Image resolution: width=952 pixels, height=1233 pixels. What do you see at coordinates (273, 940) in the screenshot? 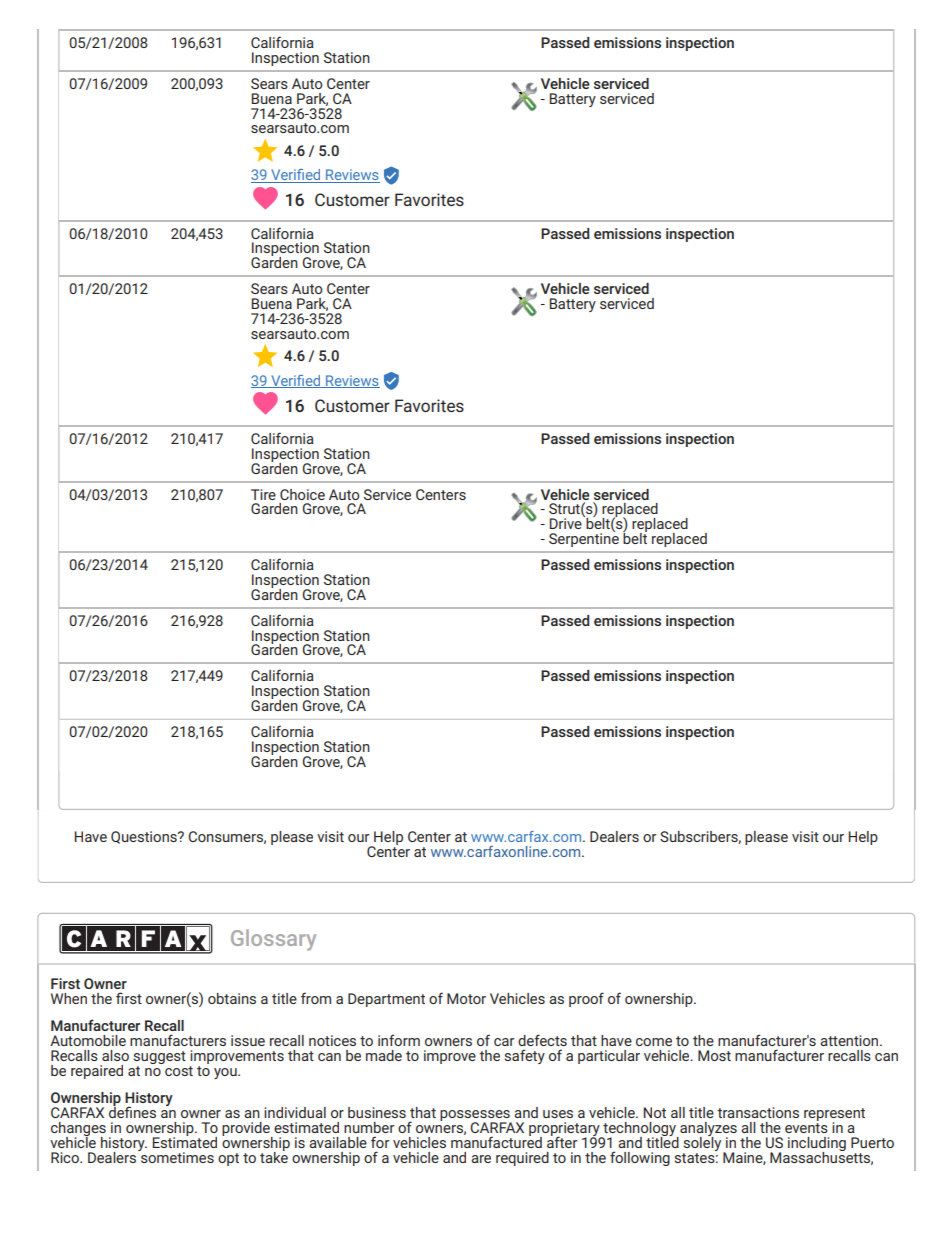
I see `Glossary` at bounding box center [273, 940].
